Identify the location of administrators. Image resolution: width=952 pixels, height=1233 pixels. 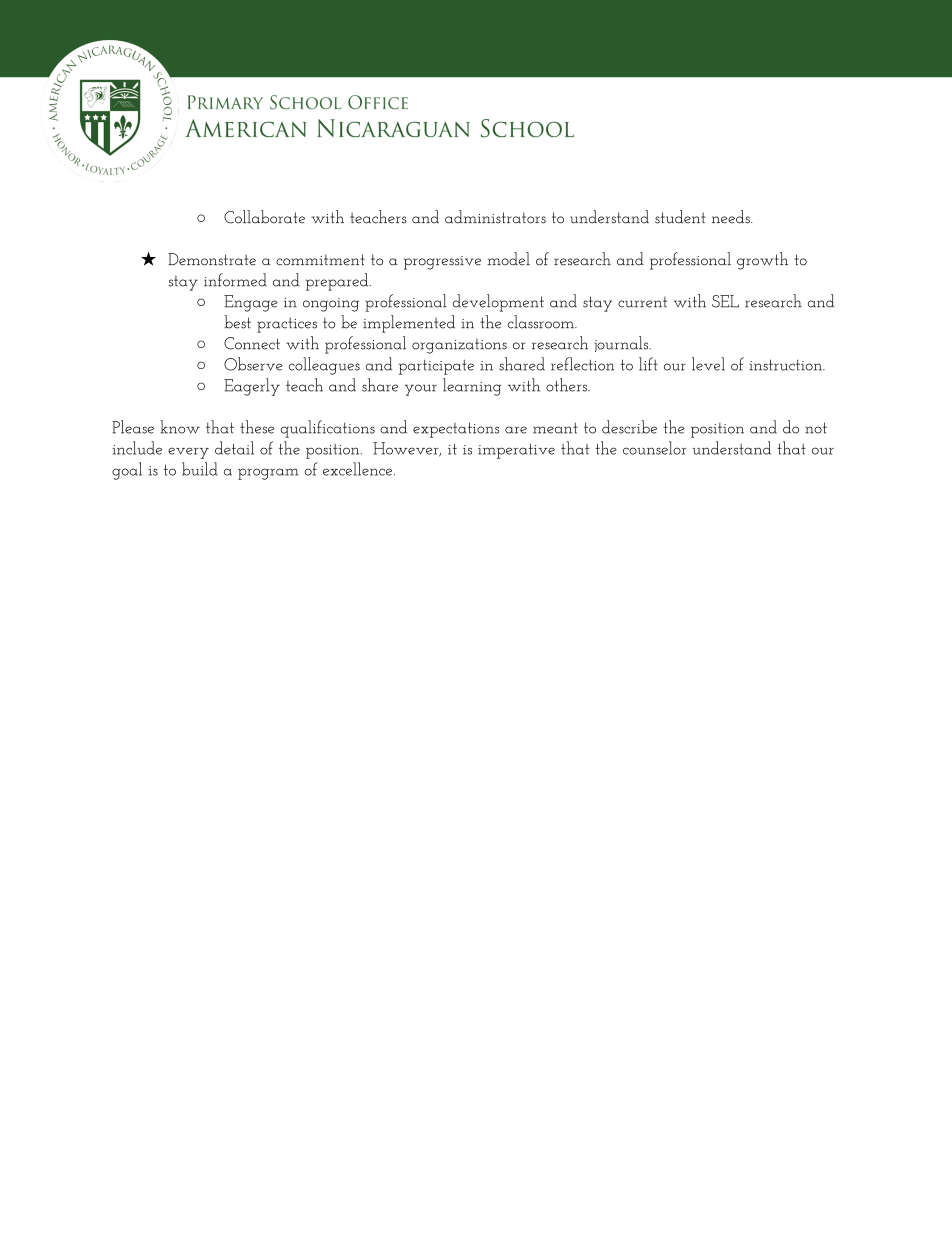
(495, 217).
